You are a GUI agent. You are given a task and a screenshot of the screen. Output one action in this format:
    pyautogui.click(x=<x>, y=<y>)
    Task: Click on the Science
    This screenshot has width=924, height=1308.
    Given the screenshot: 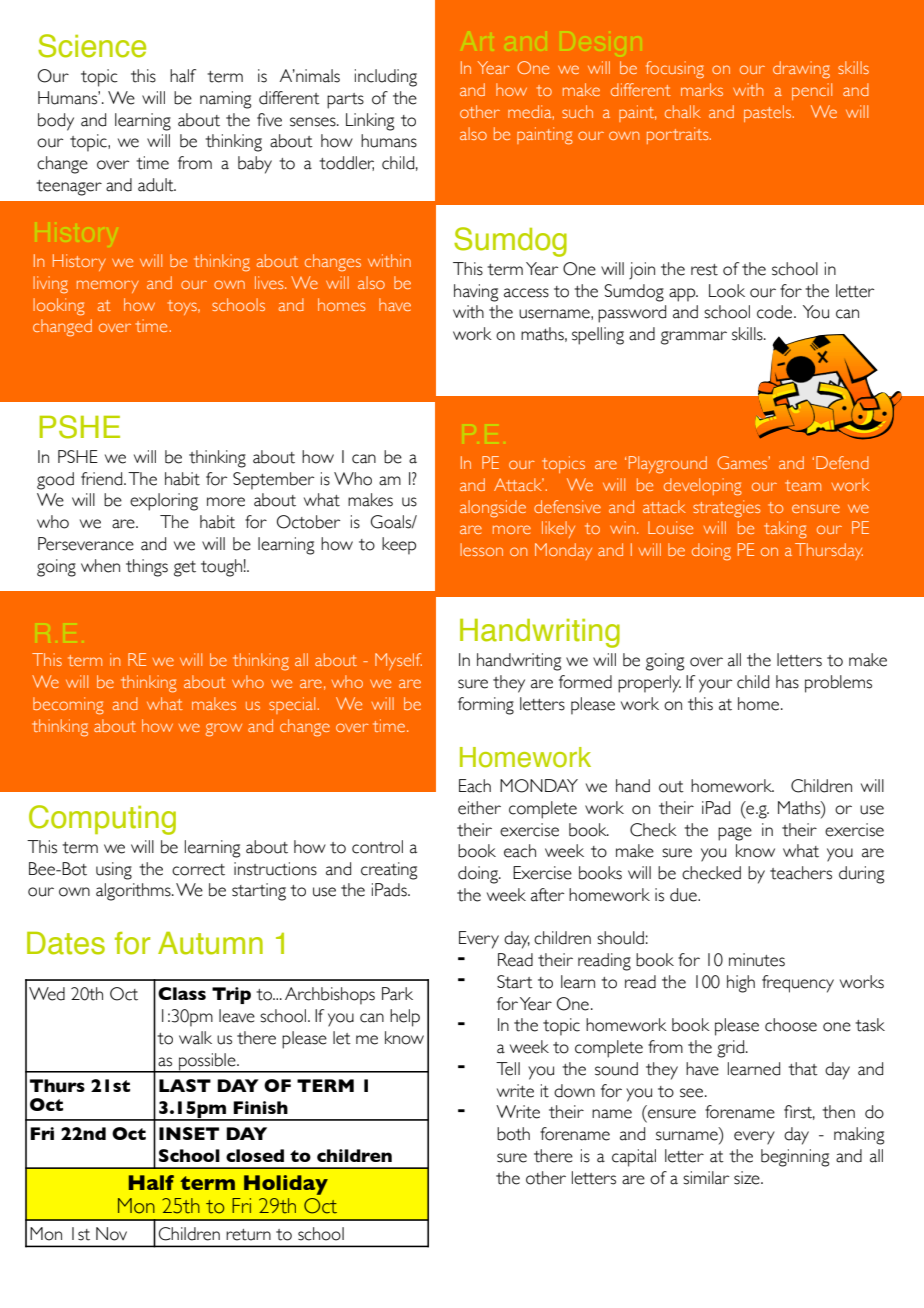 What is the action you would take?
    pyautogui.click(x=92, y=46)
